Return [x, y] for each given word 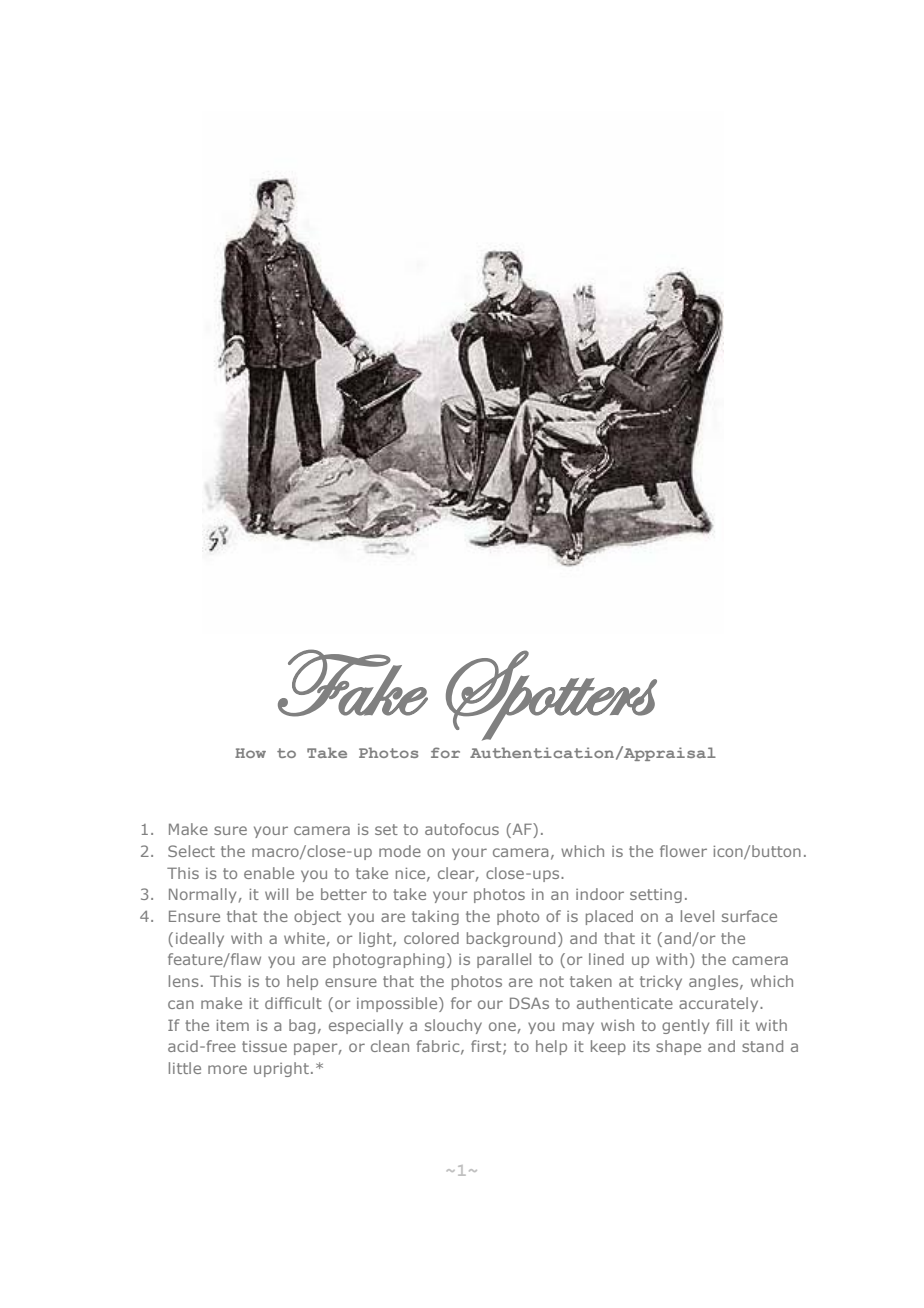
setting [656, 896]
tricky [661, 982]
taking [435, 917]
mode [400, 851]
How [250, 753]
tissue [264, 1046]
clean [390, 1046]
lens [184, 981]
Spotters [551, 695]
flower [683, 851]
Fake [353, 683]
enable [269, 873]
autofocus [462, 829]
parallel [504, 960]
